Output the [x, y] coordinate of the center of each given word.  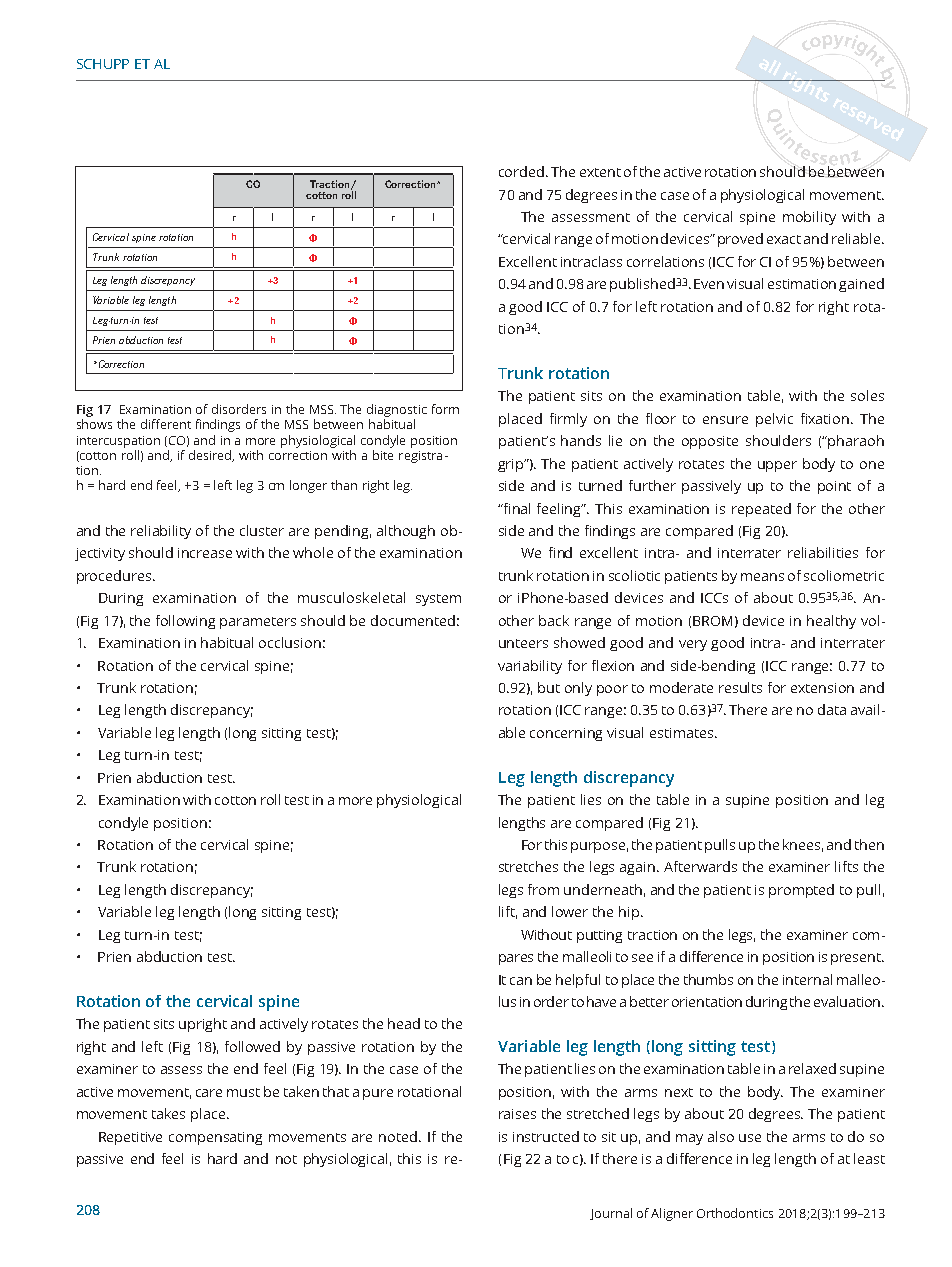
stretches [528, 866]
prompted [801, 891]
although [406, 532]
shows [94, 424]
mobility [809, 218]
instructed [546, 1136]
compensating [215, 1138]
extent [600, 172]
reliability [161, 532]
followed [252, 1046]
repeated [761, 510]
